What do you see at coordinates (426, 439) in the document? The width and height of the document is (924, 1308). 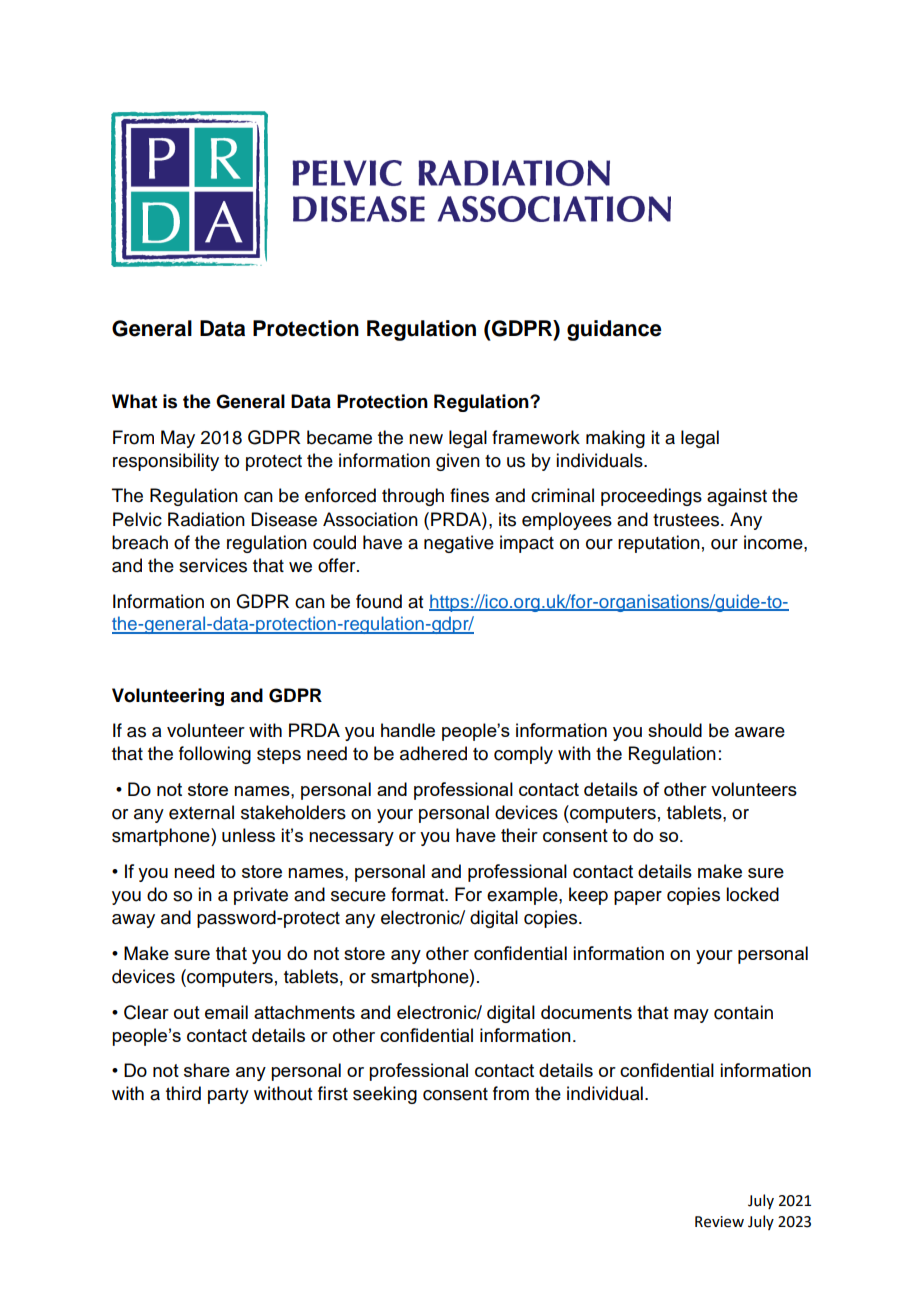 I see `new` at bounding box center [426, 439].
